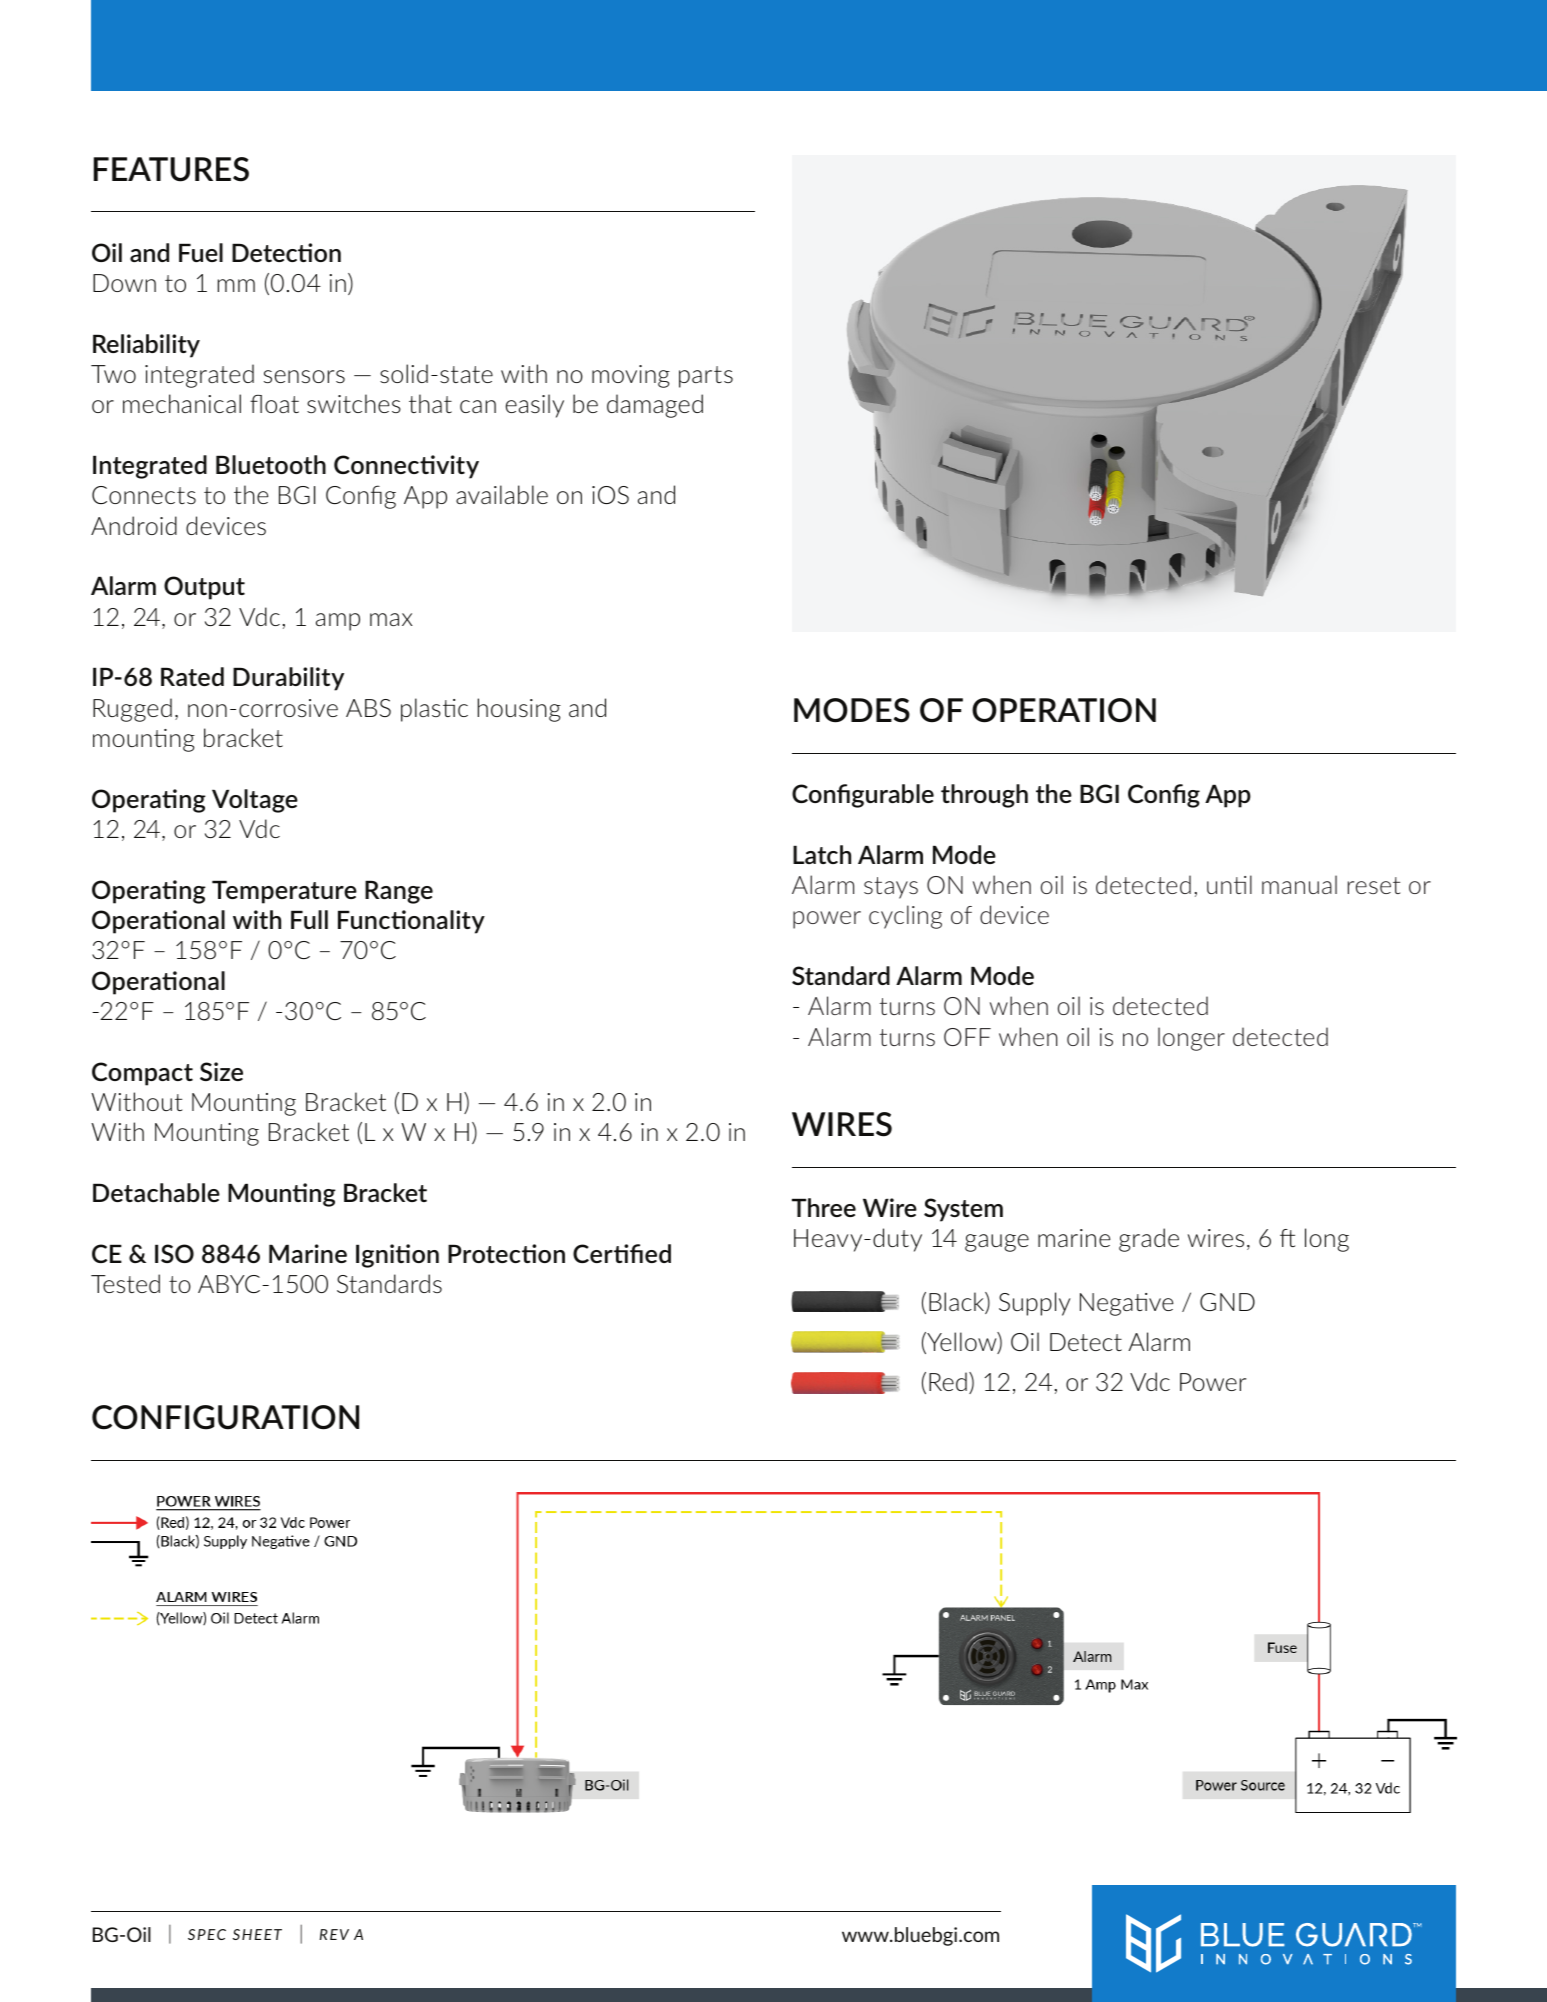 The image size is (1547, 2002). I want to click on damaged, so click(655, 406).
